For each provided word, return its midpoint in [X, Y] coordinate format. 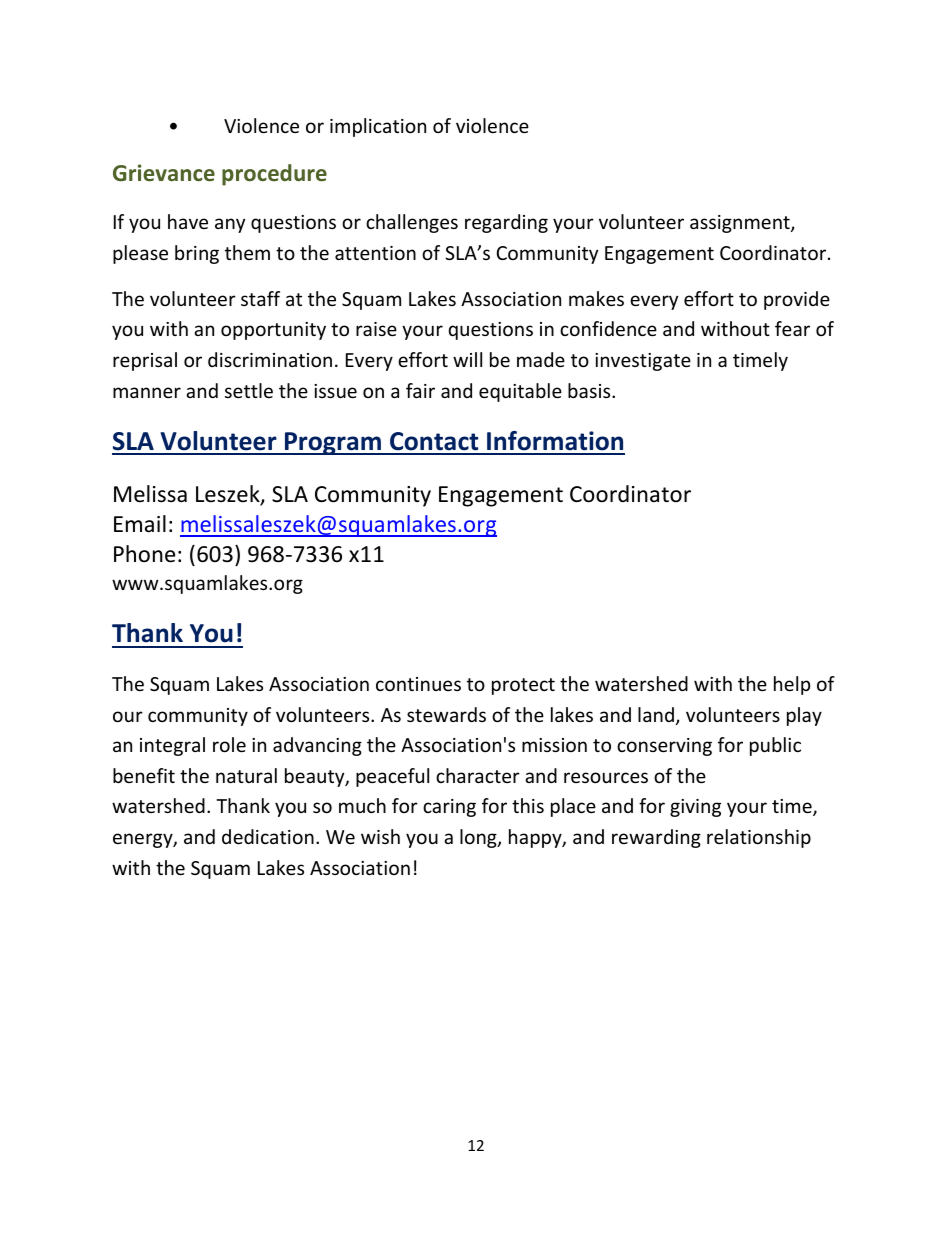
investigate [643, 362]
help [792, 685]
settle [249, 390]
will [467, 359]
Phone [144, 554]
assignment [741, 224]
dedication [268, 836]
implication [378, 127]
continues [418, 684]
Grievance [164, 172]
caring [449, 808]
